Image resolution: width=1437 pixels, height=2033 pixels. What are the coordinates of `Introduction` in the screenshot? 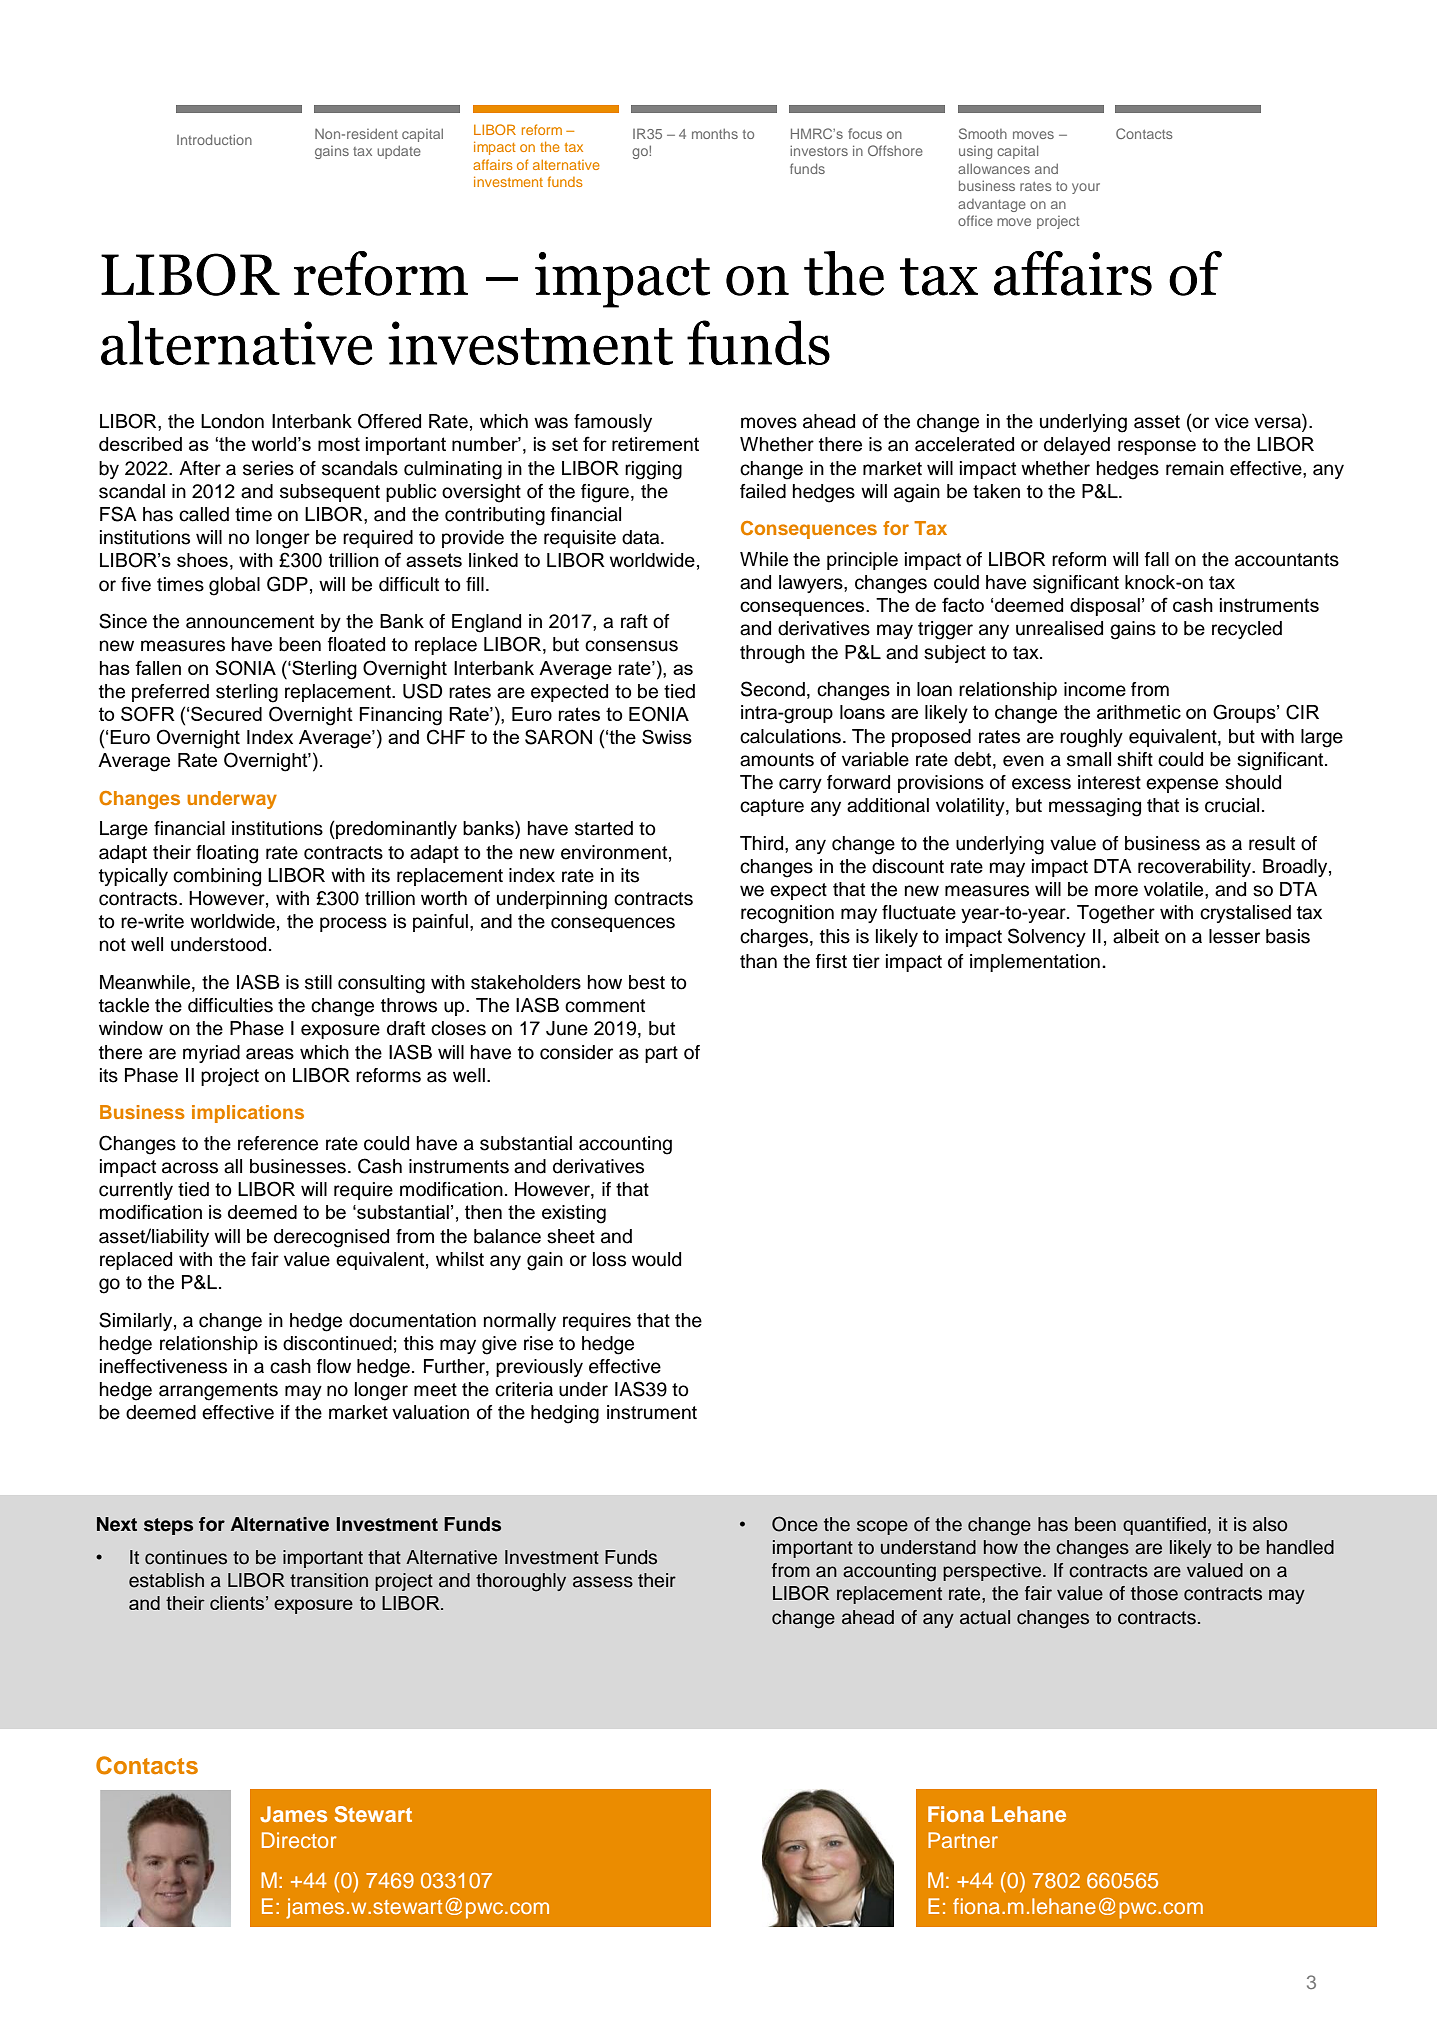 It's located at (214, 139).
